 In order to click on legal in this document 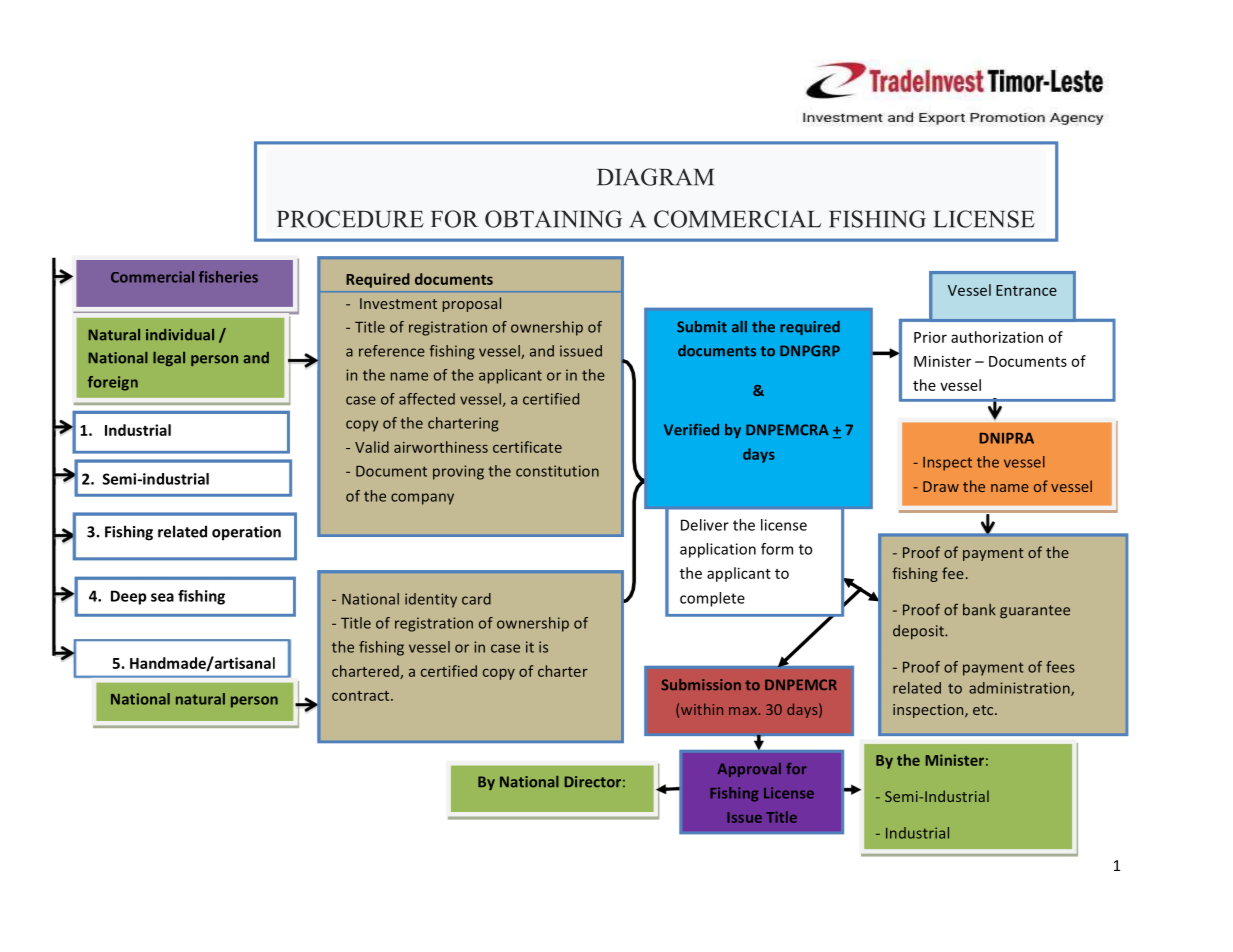, I will do `click(169, 359)`.
